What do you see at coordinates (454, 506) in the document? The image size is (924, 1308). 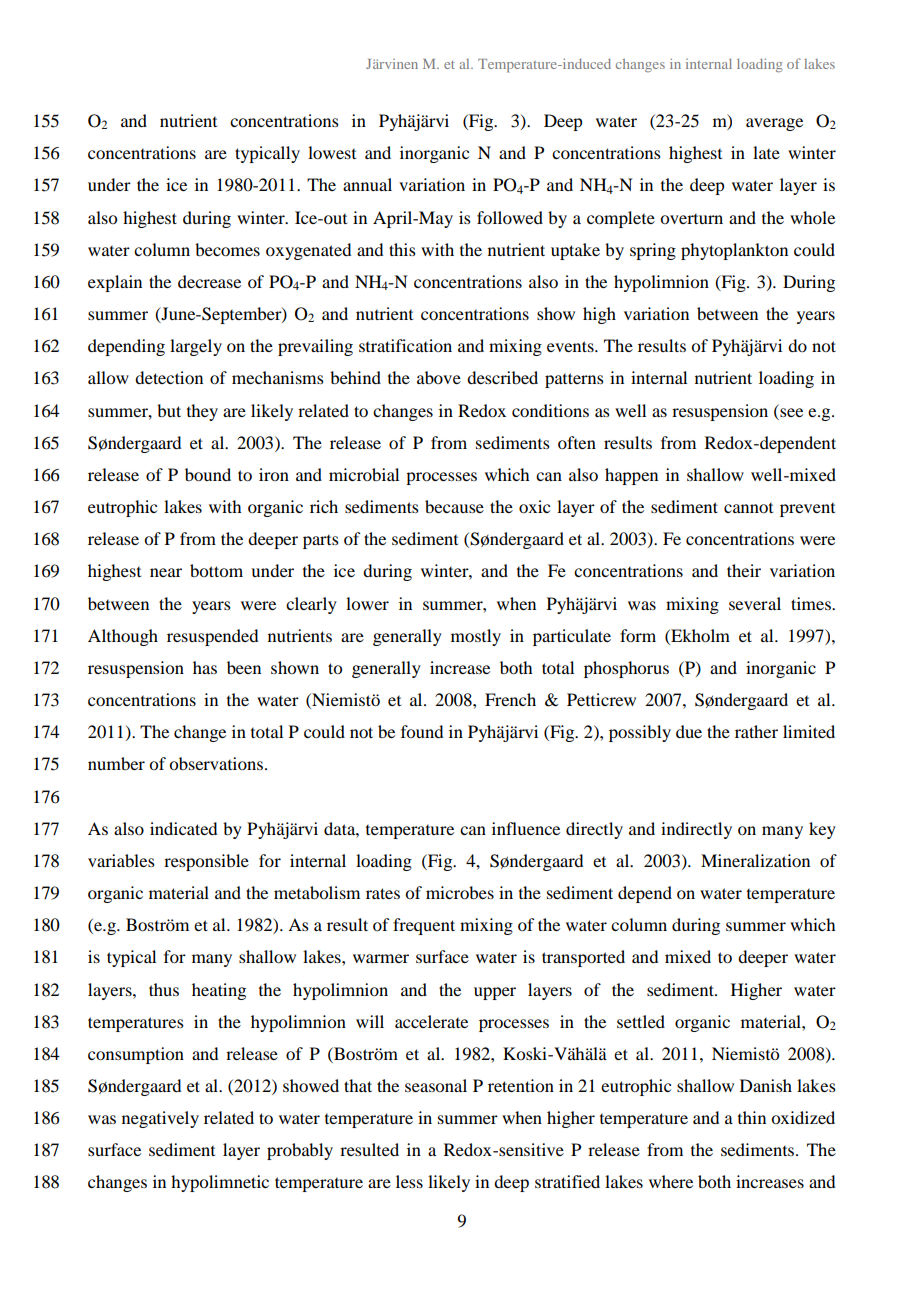 I see `because` at bounding box center [454, 506].
